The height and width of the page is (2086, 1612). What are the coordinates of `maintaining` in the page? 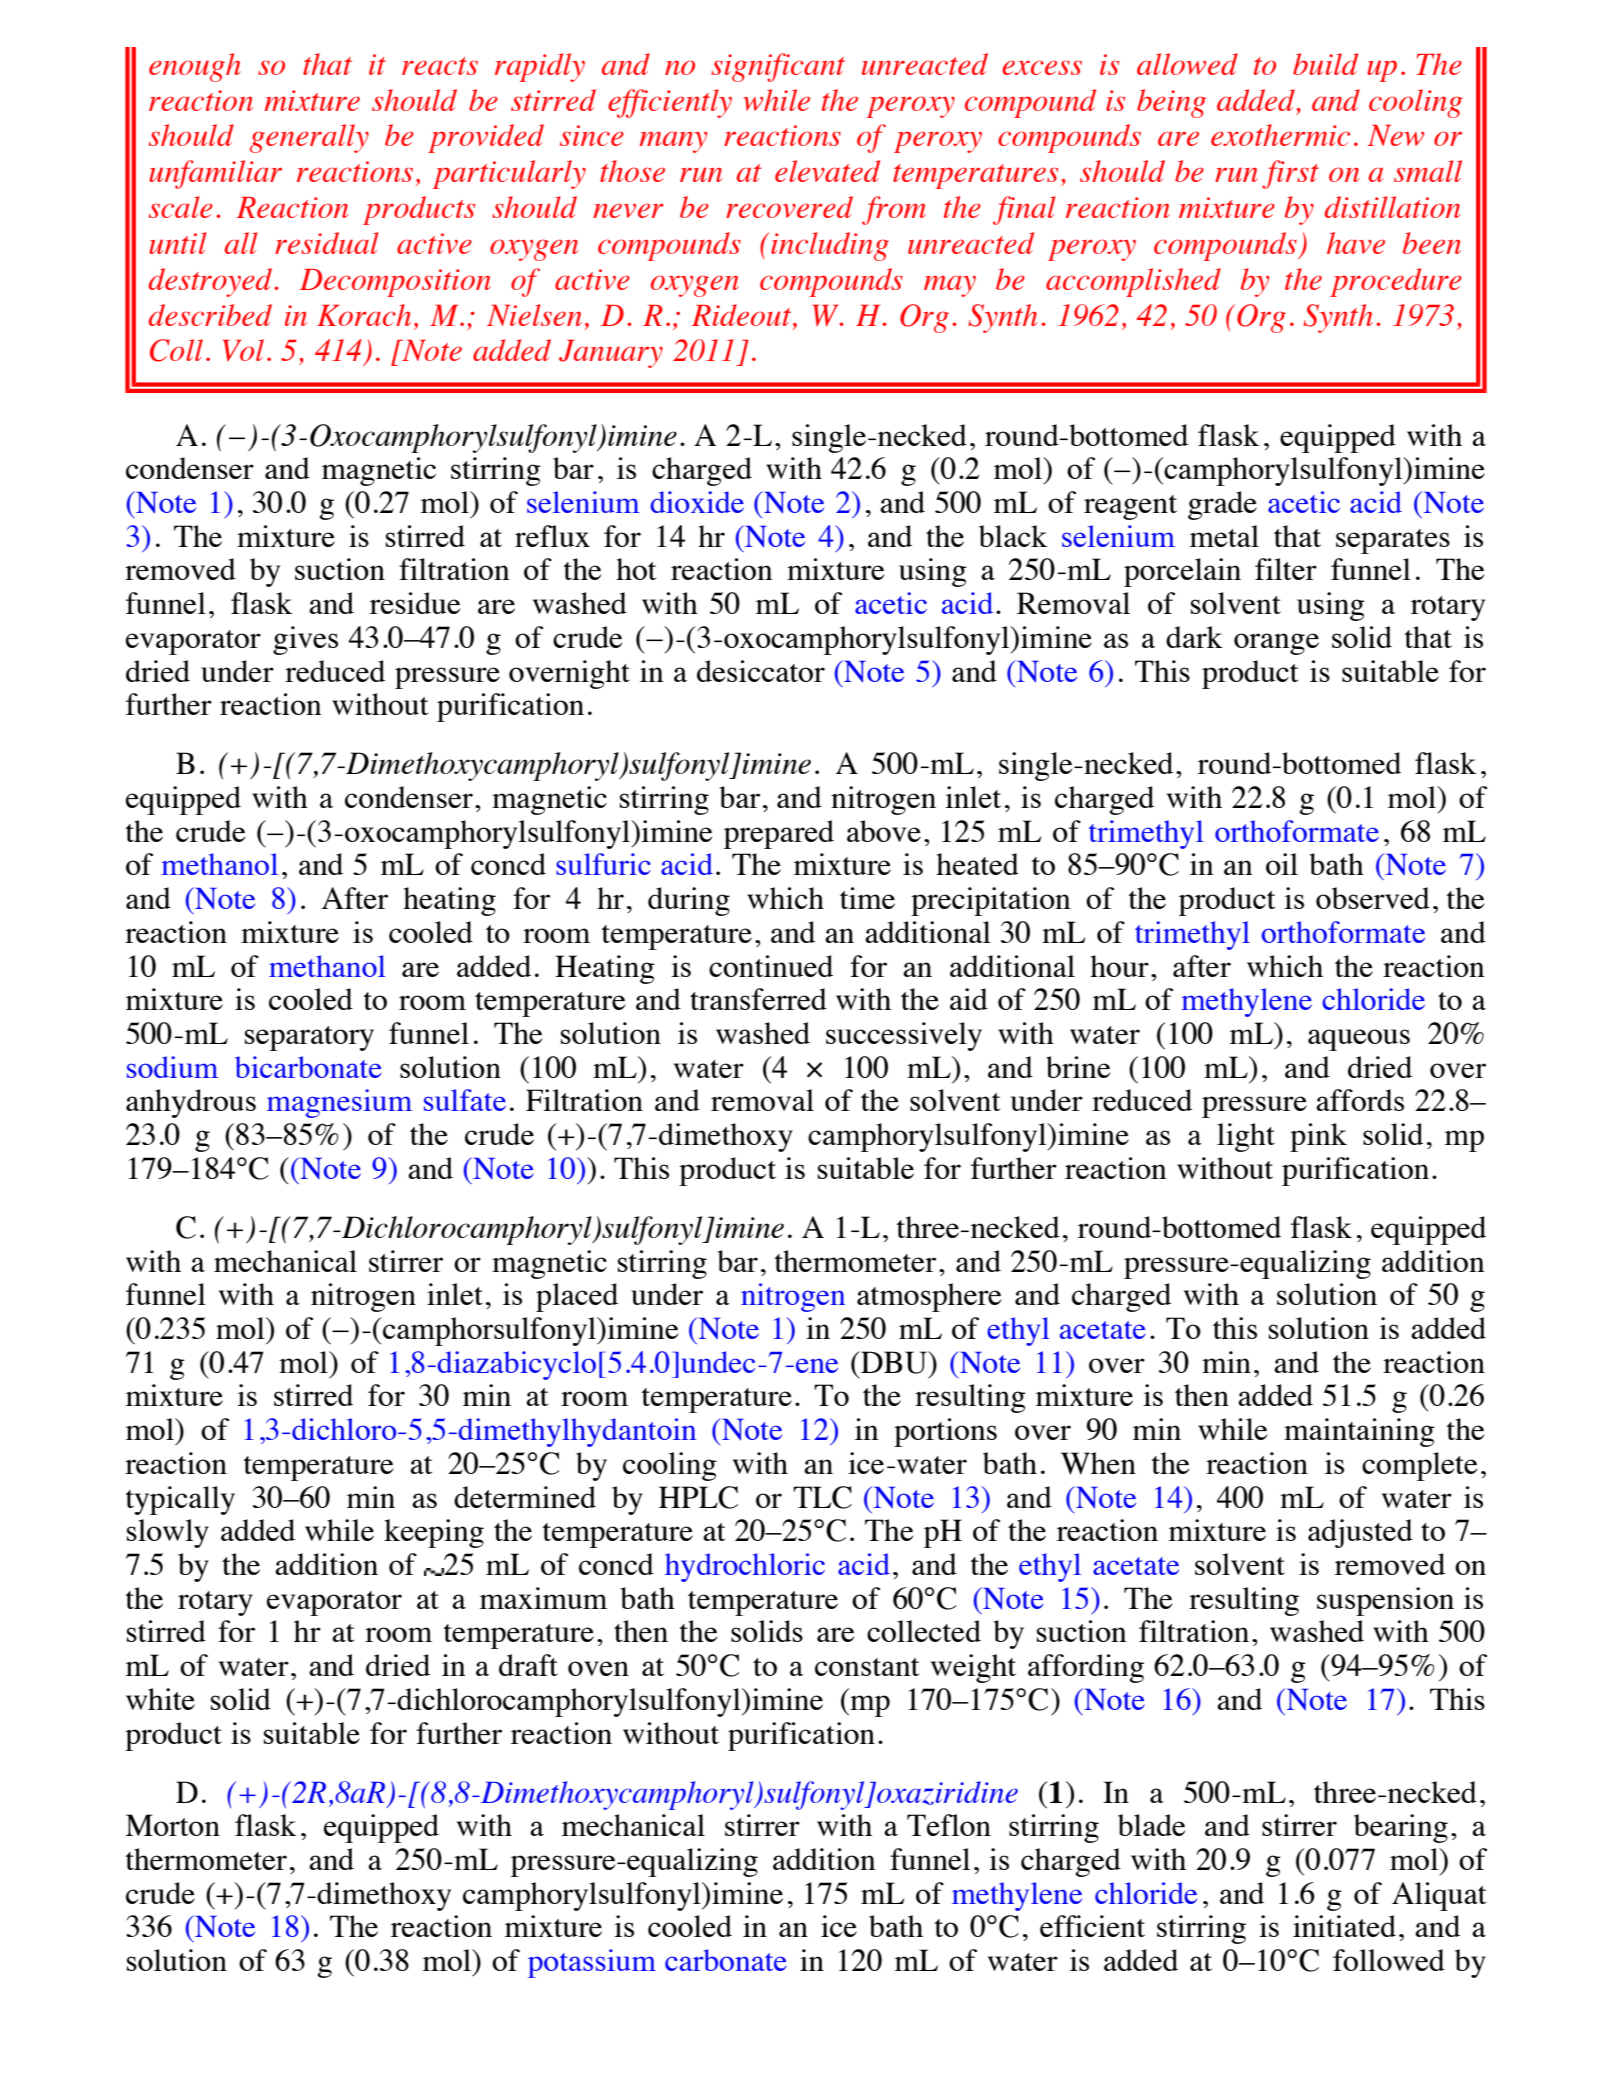 It's located at (1359, 1432).
